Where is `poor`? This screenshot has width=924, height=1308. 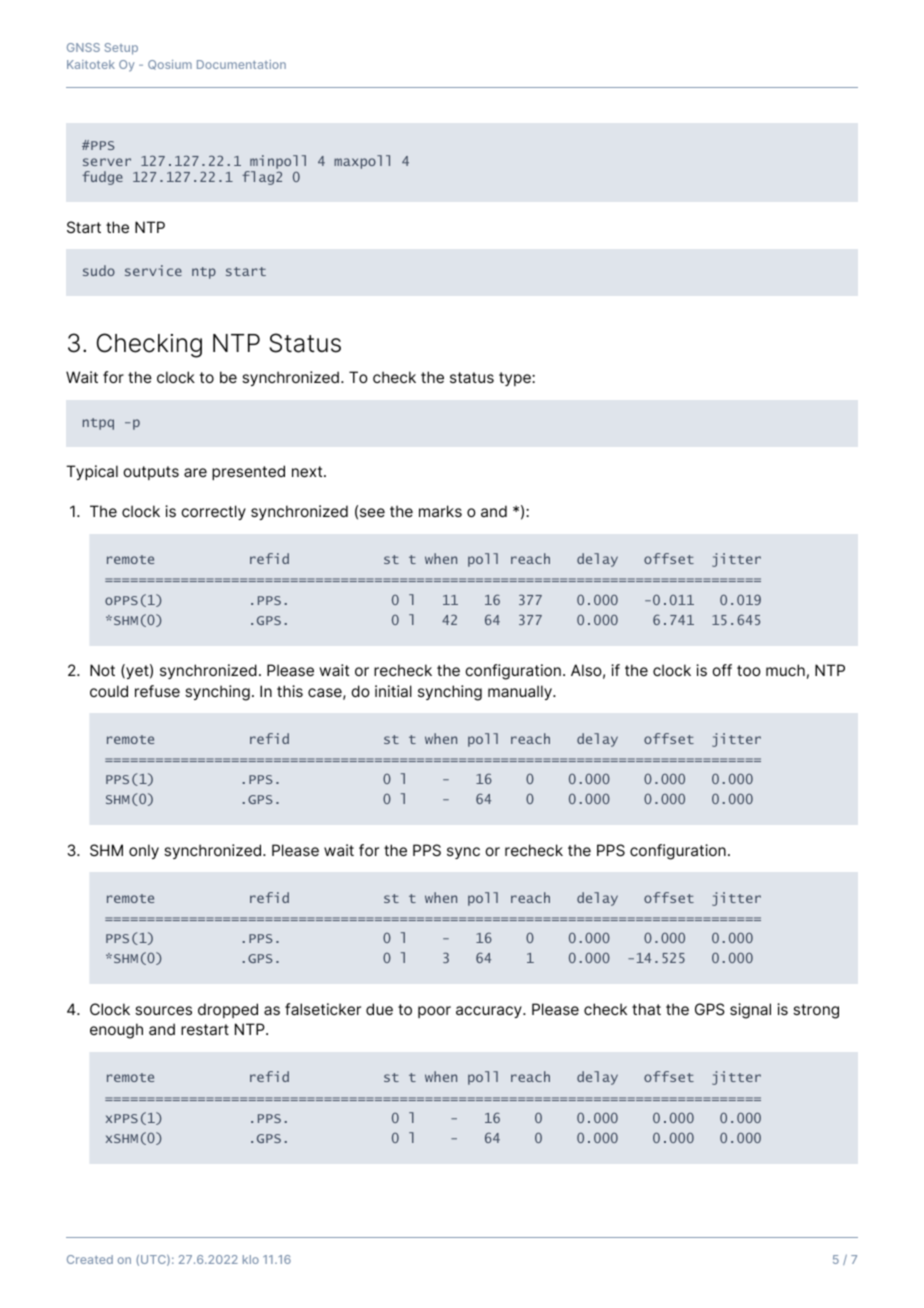
poor is located at coordinates (434, 1012).
